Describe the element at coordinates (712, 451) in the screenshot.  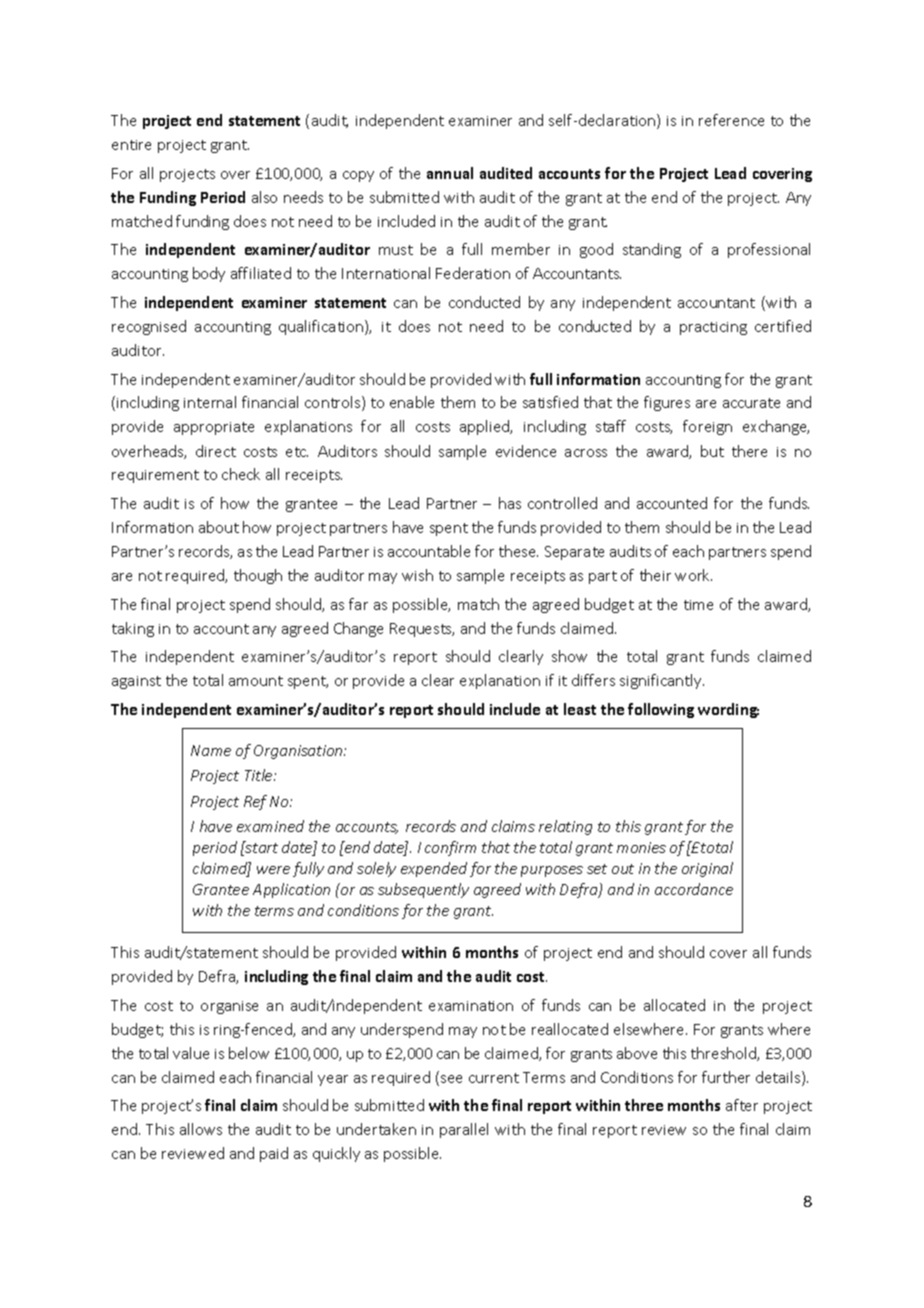
I see `but` at that location.
